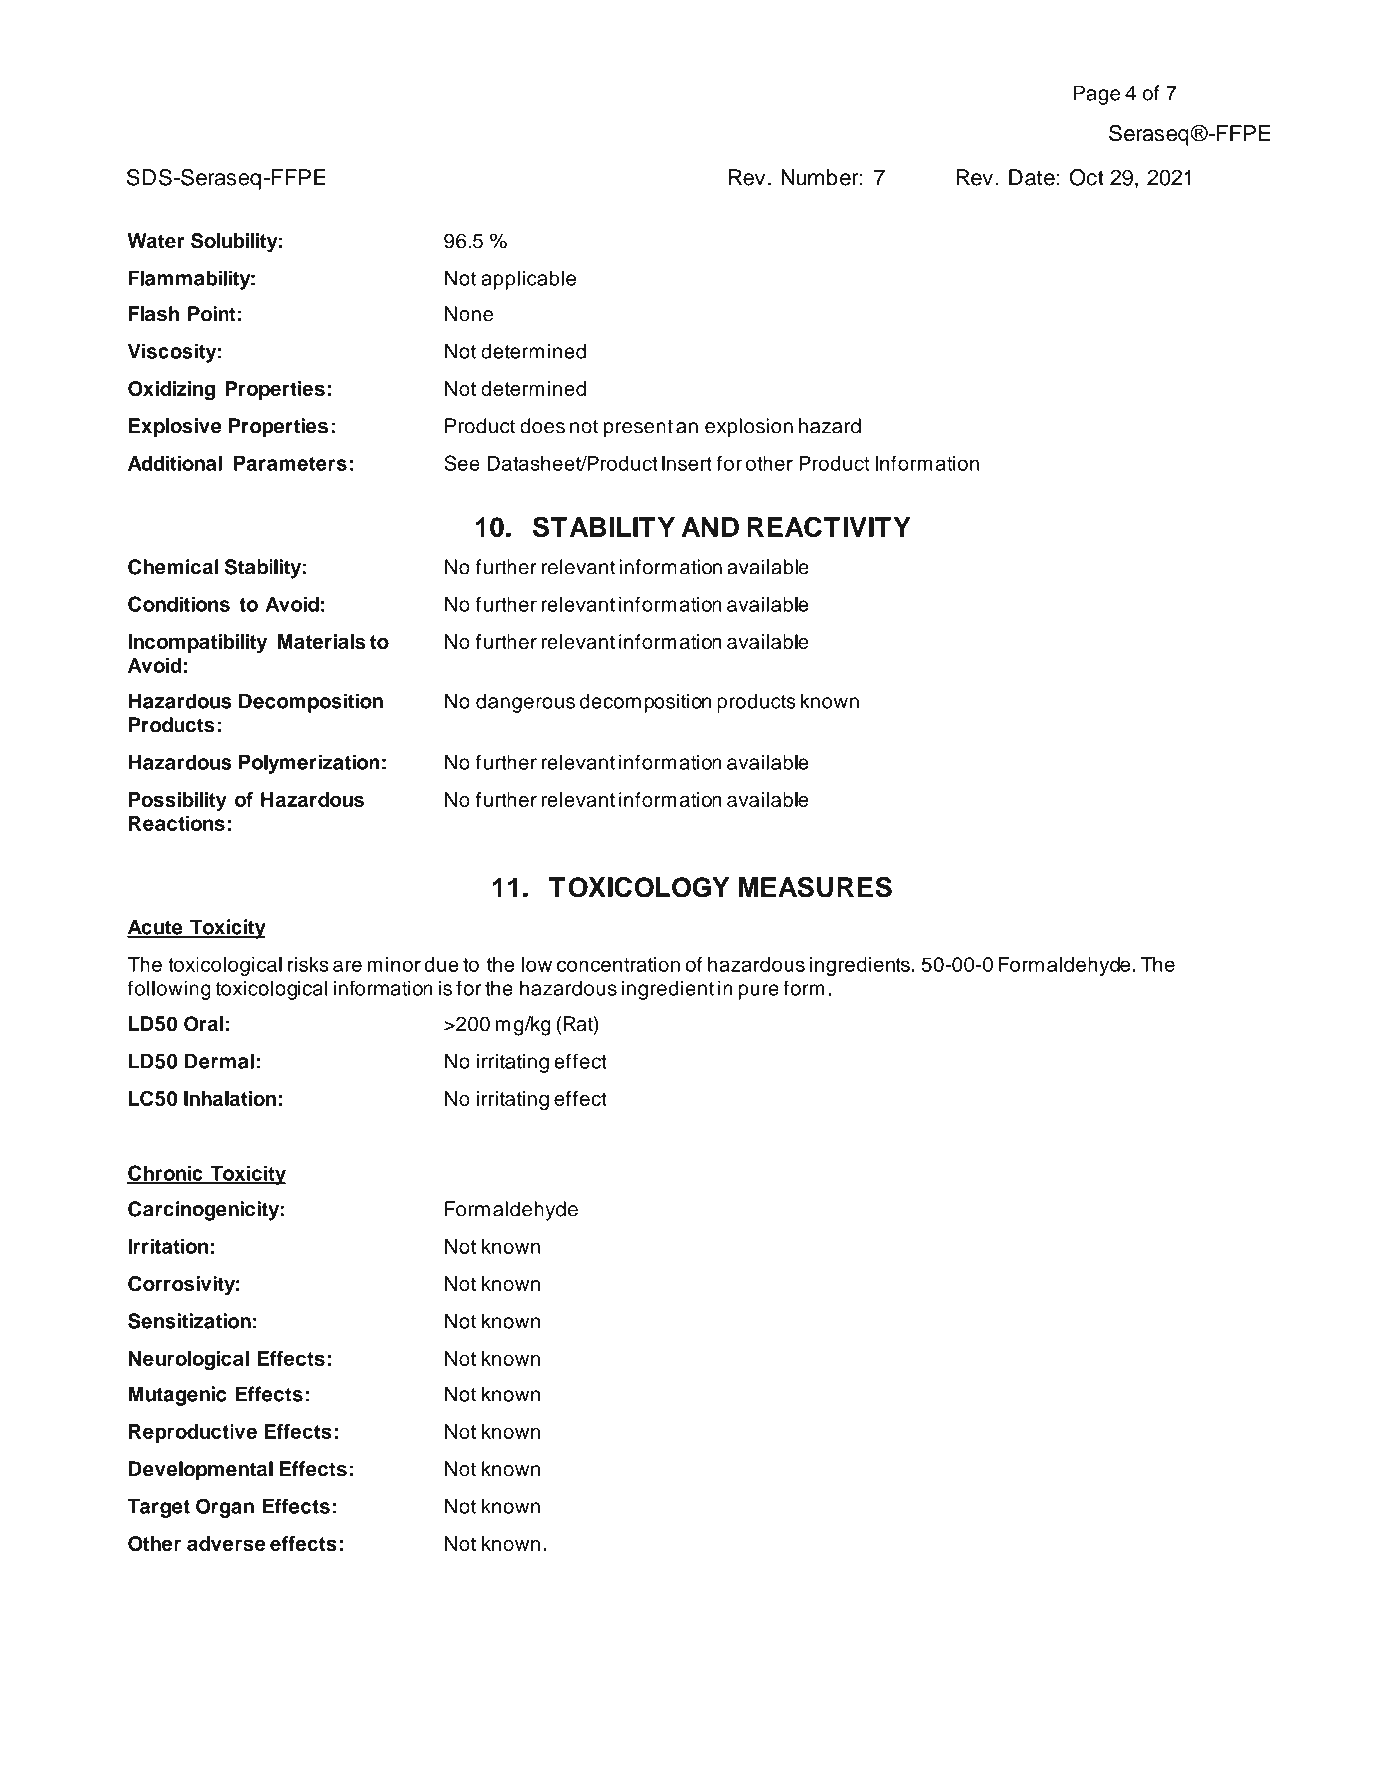  I want to click on Organ, so click(225, 1508).
